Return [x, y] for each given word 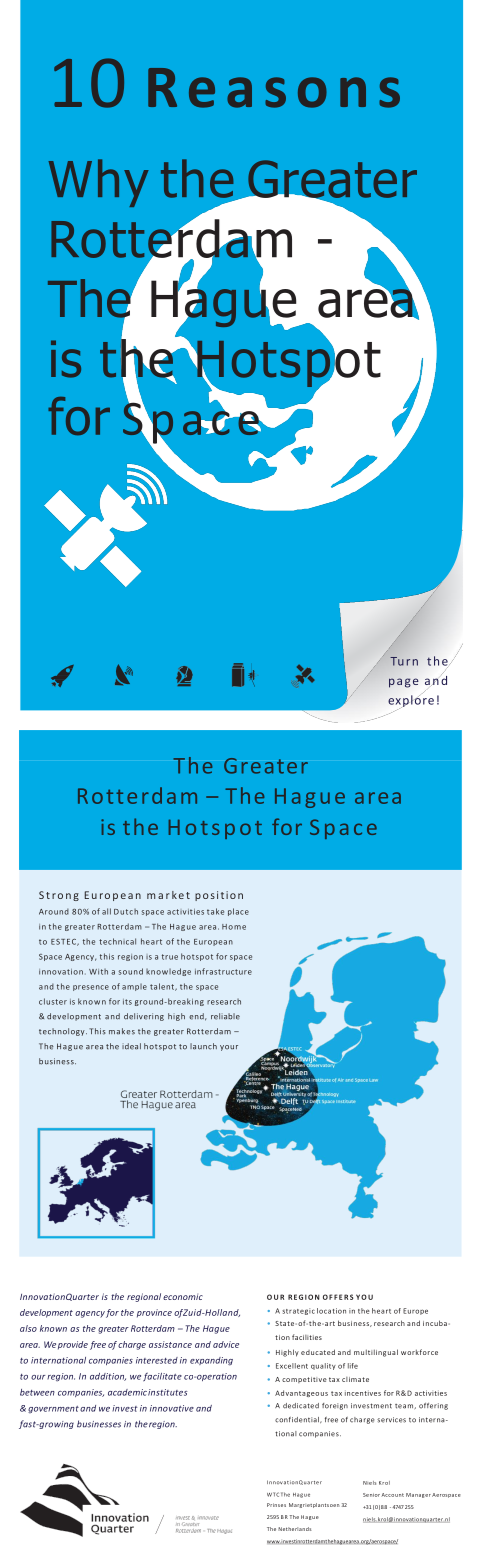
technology [63, 1032]
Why [99, 183]
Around [54, 911]
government [53, 1409]
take [215, 911]
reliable [225, 1016]
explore [411, 701]
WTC [273, 1494]
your [229, 1048]
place [238, 912]
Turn [404, 661]
